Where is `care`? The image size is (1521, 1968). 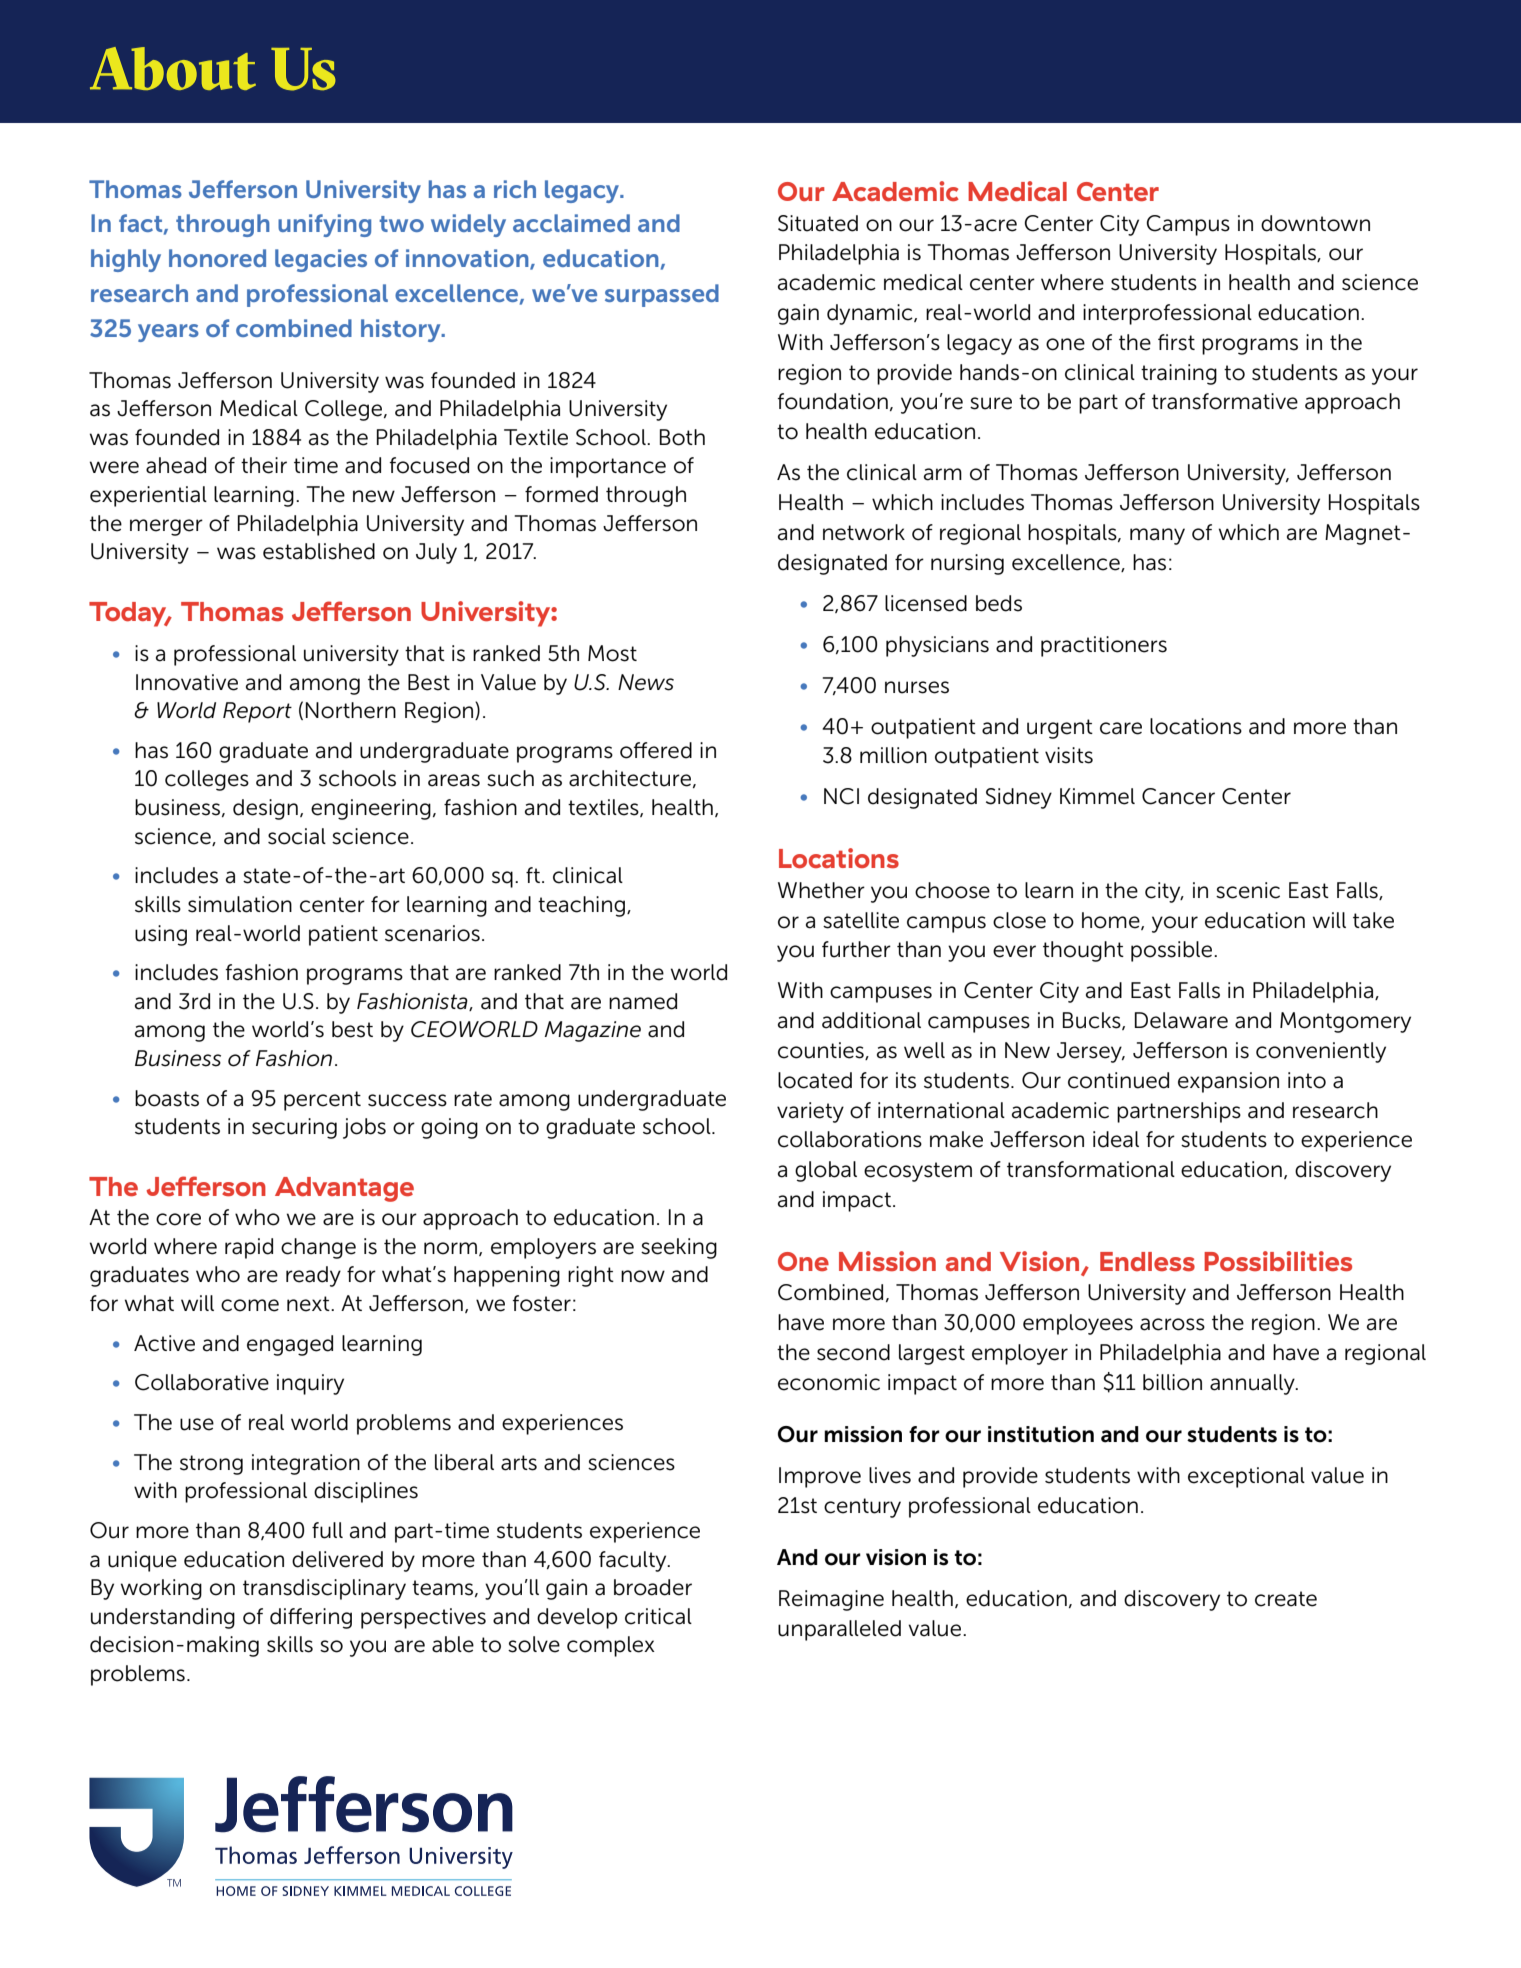
care is located at coordinates (1121, 728).
